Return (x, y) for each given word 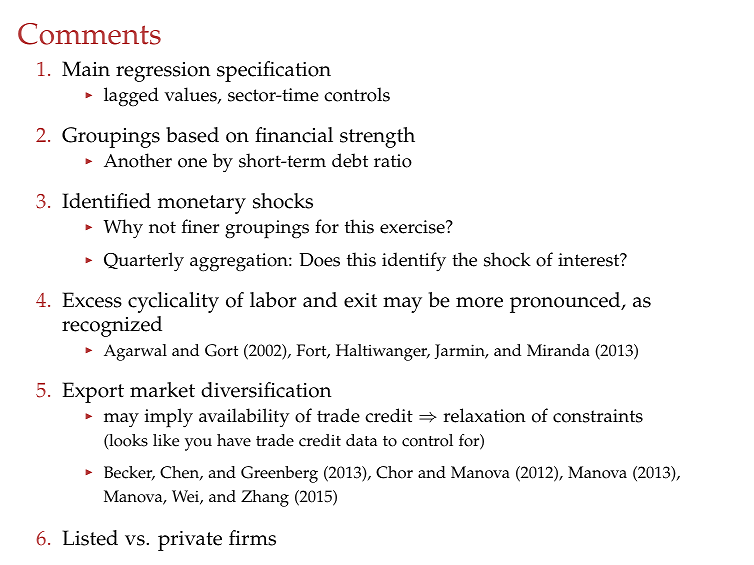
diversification (266, 390)
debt (350, 160)
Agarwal (135, 352)
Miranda (558, 350)
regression (163, 72)
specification (274, 71)
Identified (106, 201)
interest (590, 260)
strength (377, 137)
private (190, 541)
